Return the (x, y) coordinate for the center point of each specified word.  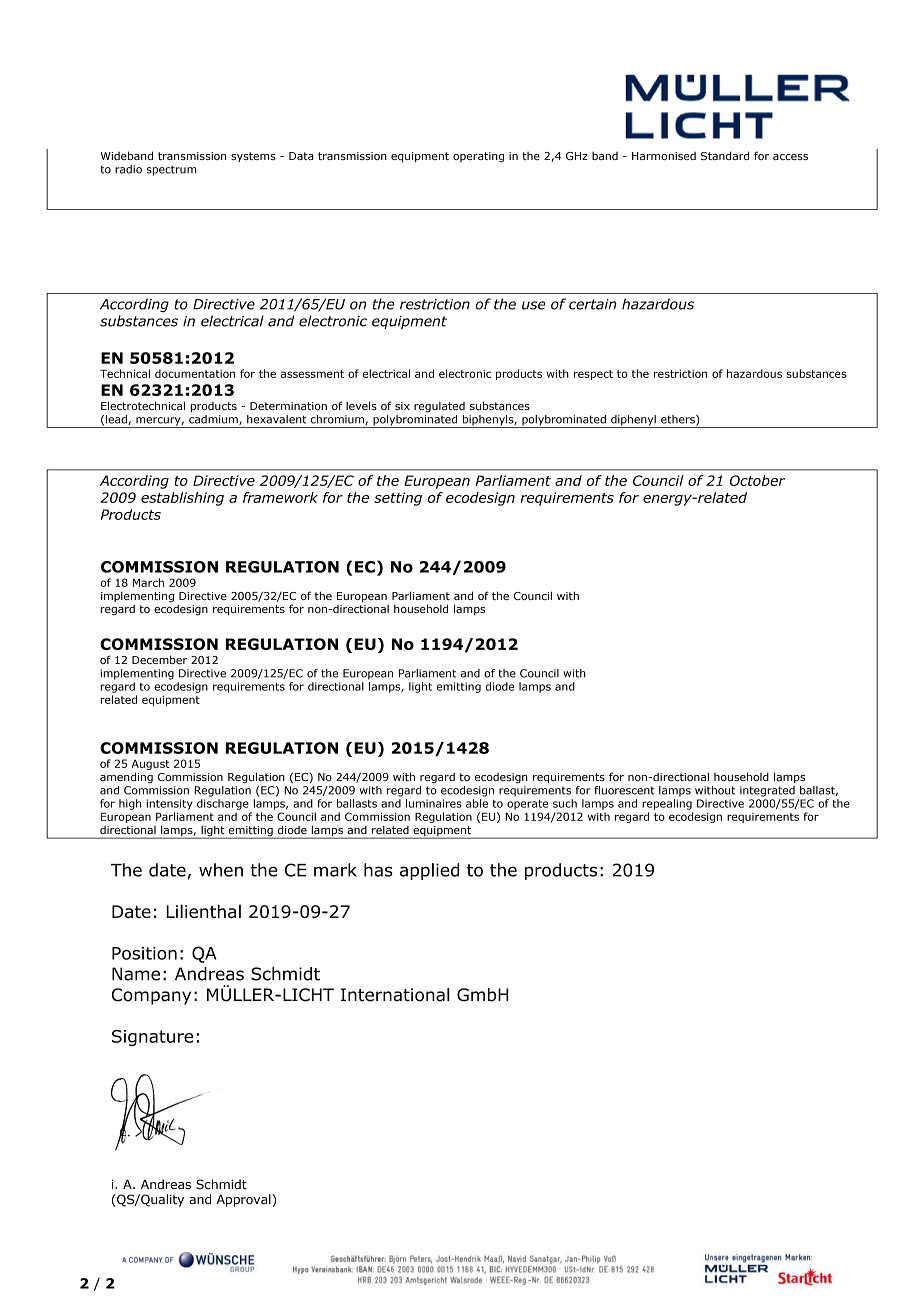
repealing (667, 804)
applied (429, 871)
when (221, 870)
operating (478, 157)
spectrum (172, 170)
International (395, 995)
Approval (245, 1200)
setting (398, 499)
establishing (182, 499)
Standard (725, 155)
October (757, 480)
